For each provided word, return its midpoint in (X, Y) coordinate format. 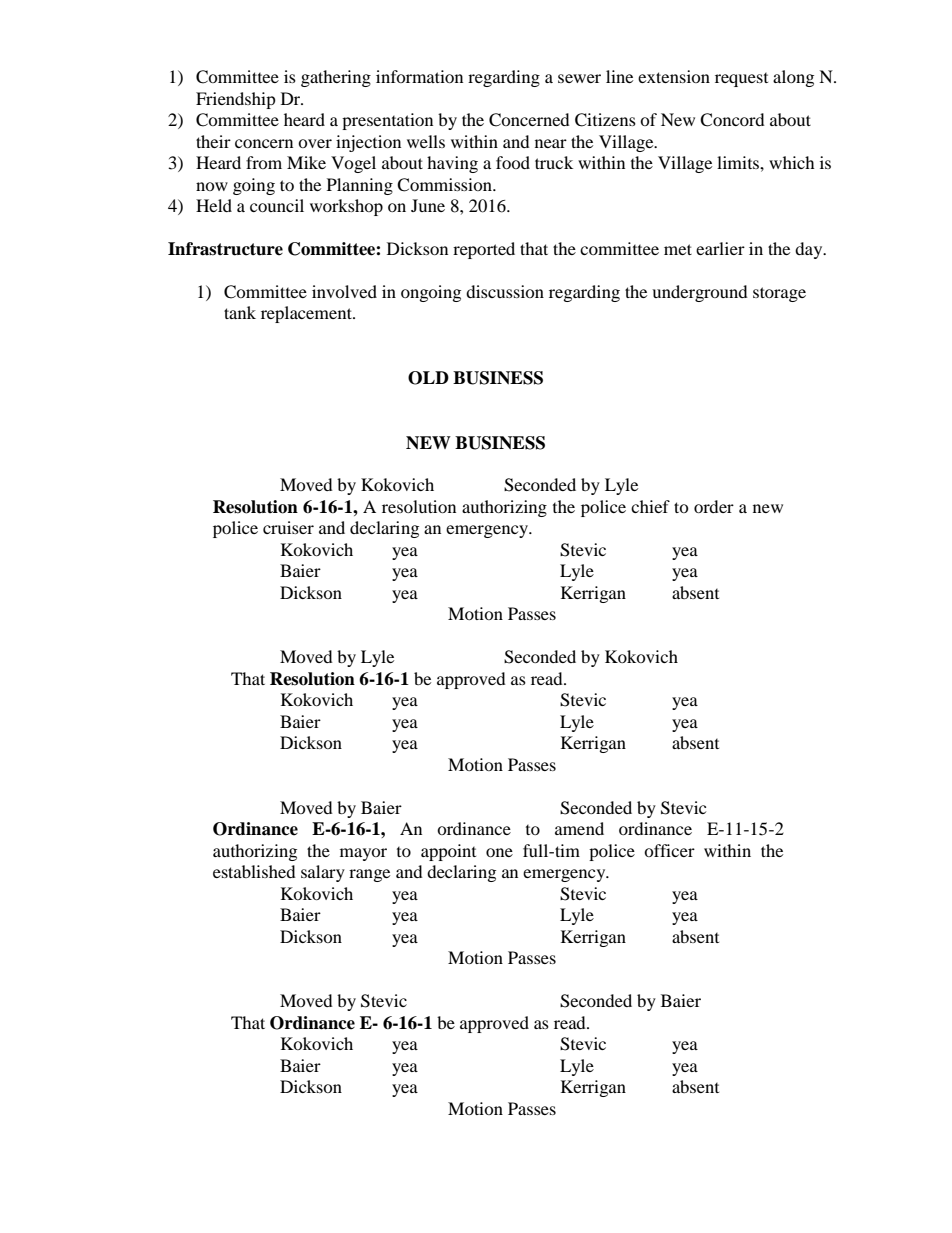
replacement (307, 314)
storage (779, 294)
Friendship (236, 100)
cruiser (288, 527)
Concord (732, 120)
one (499, 852)
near (551, 143)
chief (650, 506)
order (714, 506)
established (254, 871)
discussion (505, 291)
